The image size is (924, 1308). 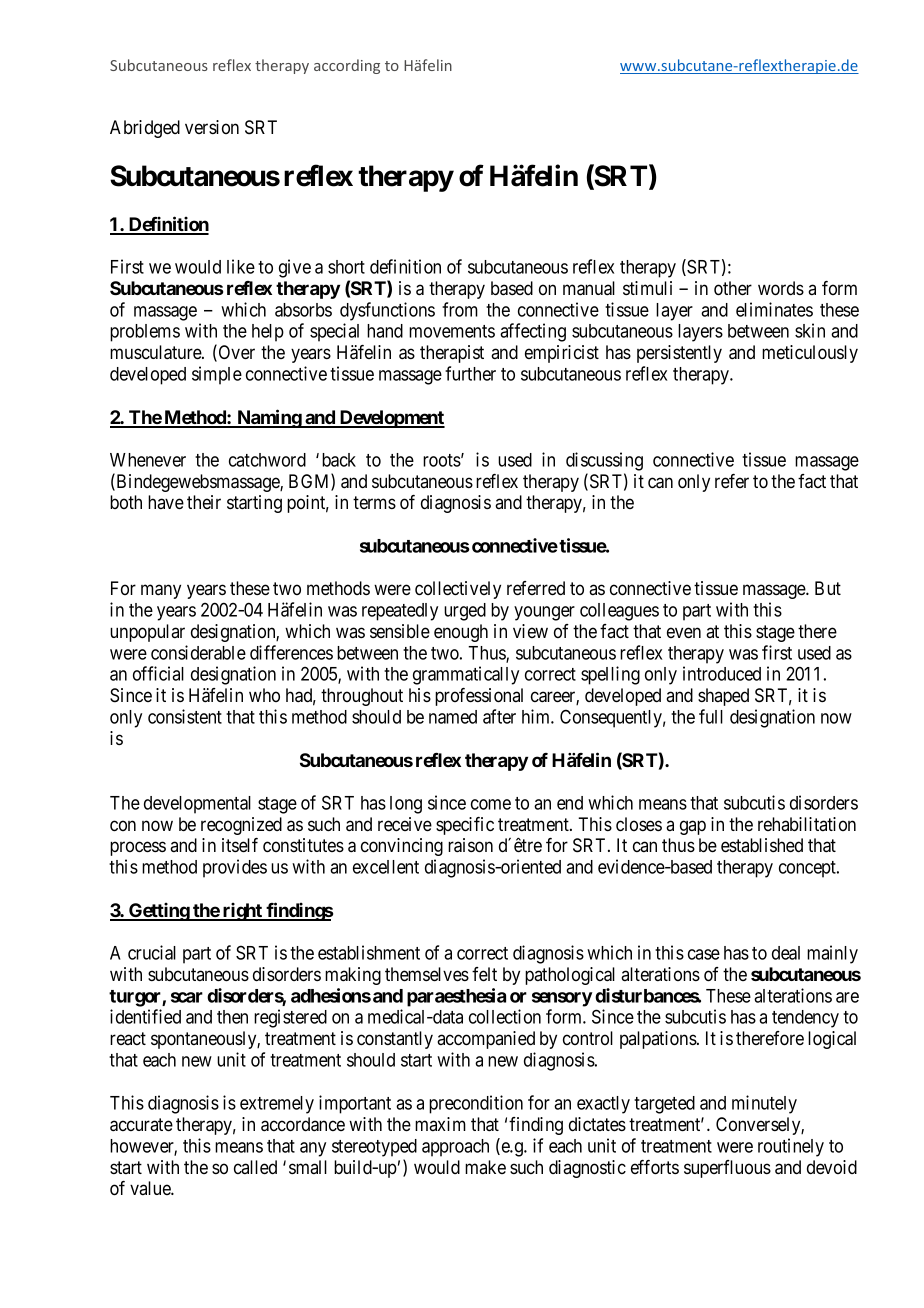 I want to click on version, so click(x=212, y=127).
